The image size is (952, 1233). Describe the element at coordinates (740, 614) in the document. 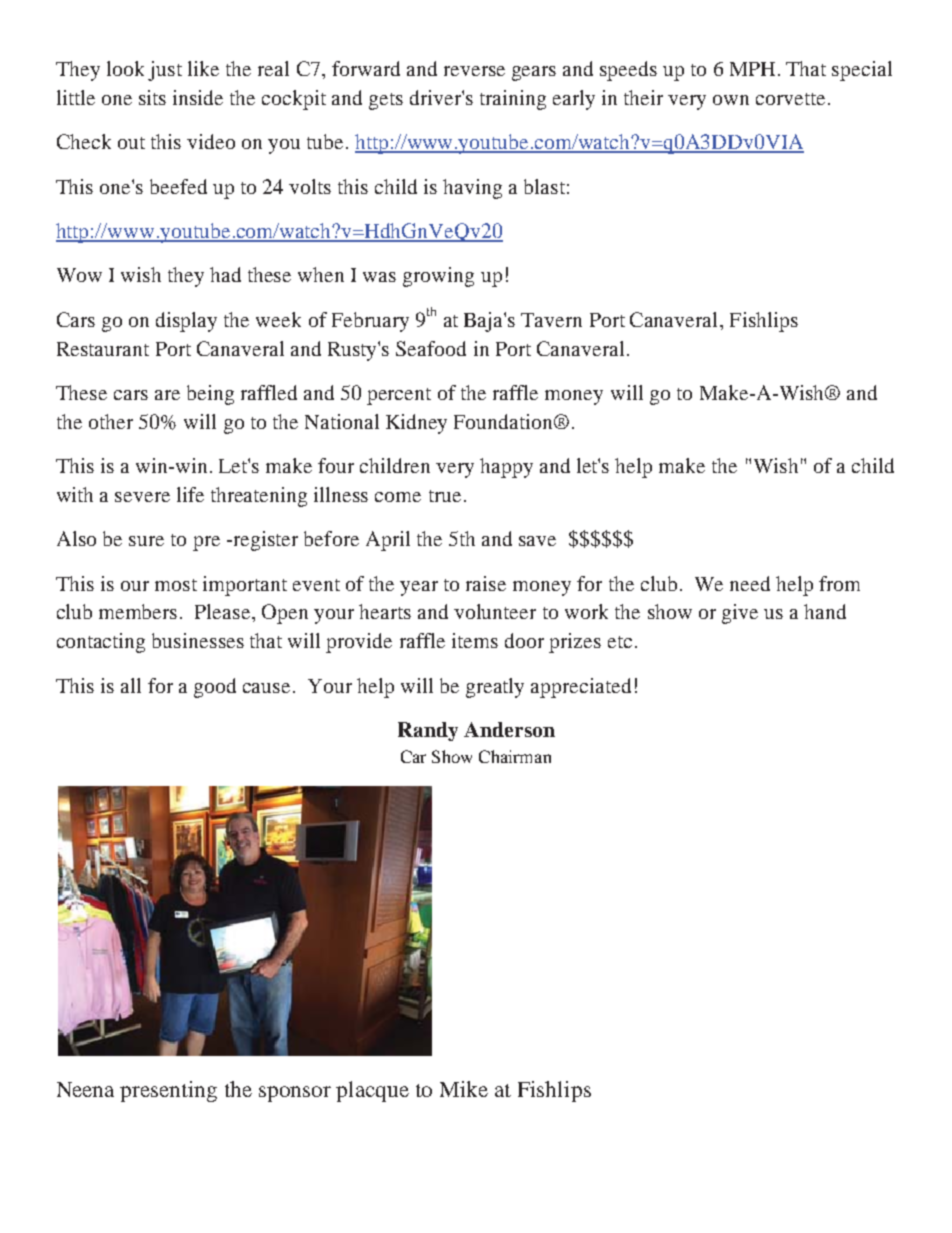

I see `give` at that location.
